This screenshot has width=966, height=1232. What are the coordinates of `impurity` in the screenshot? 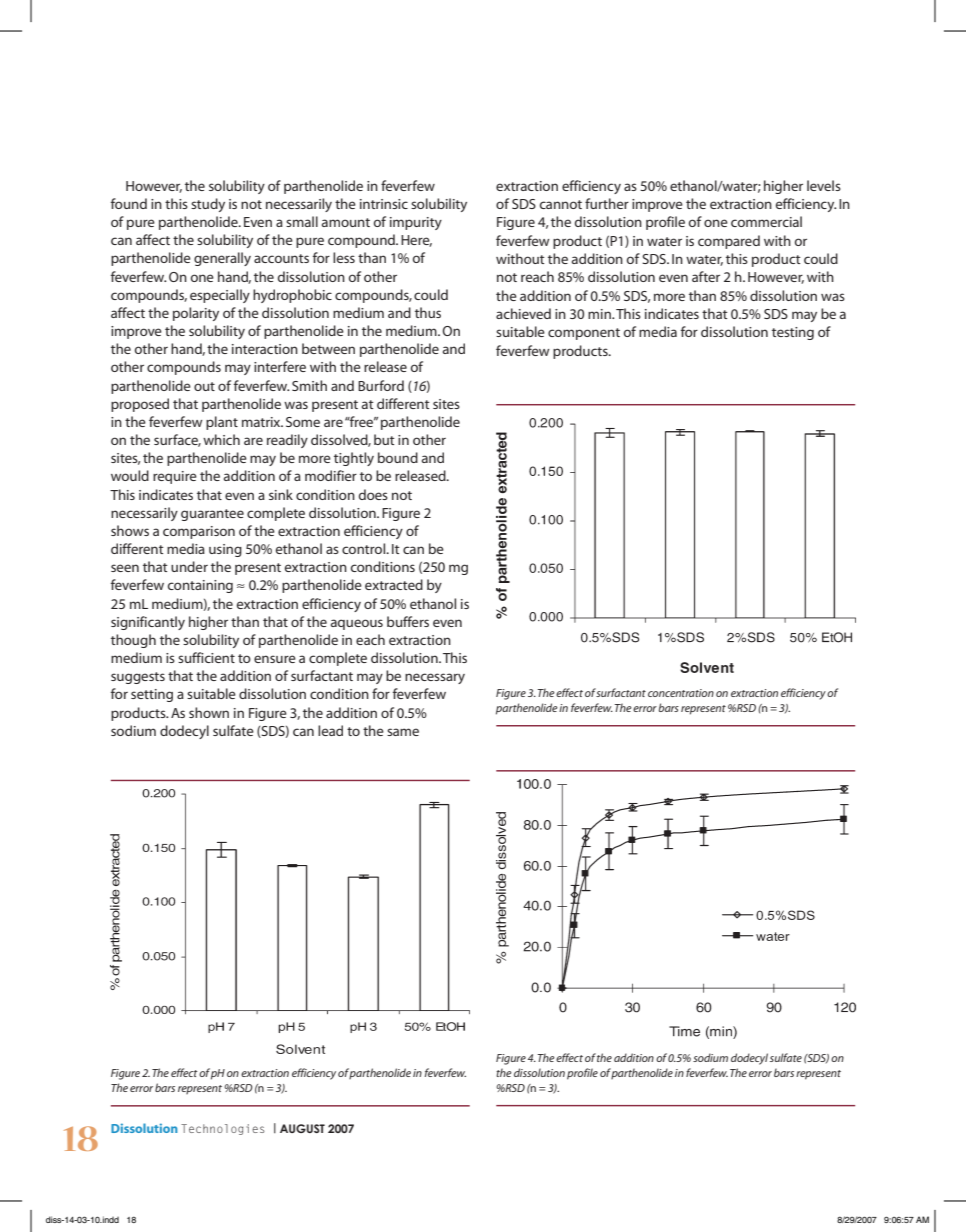 It's located at (416, 223).
